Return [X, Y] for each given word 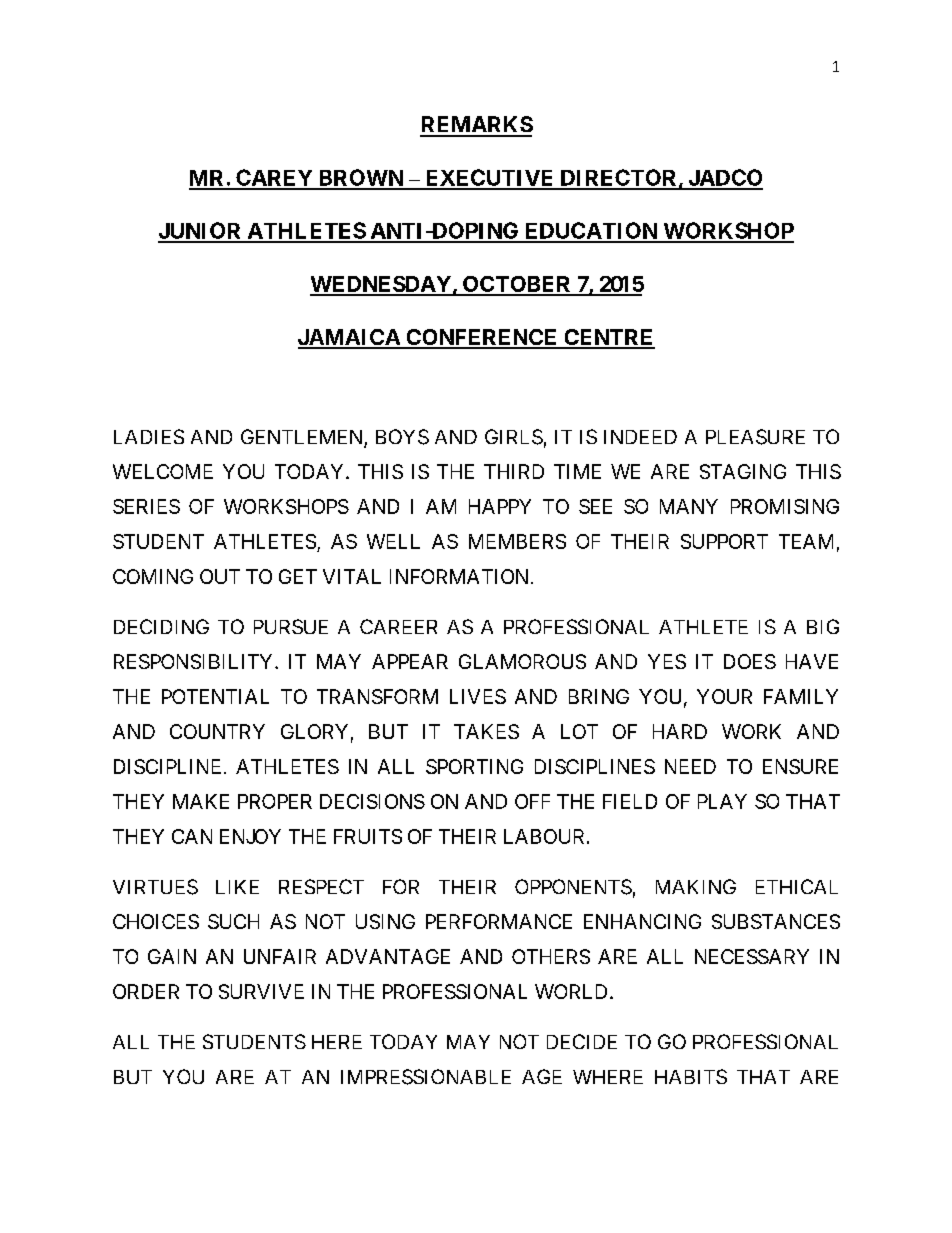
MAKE [201, 801]
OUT [220, 576]
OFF [532, 801]
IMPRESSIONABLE [426, 1077]
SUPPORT [724, 541]
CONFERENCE [482, 338]
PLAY [722, 801]
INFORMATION [459, 576]
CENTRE [608, 338]
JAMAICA [350, 338]
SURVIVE [261, 991]
